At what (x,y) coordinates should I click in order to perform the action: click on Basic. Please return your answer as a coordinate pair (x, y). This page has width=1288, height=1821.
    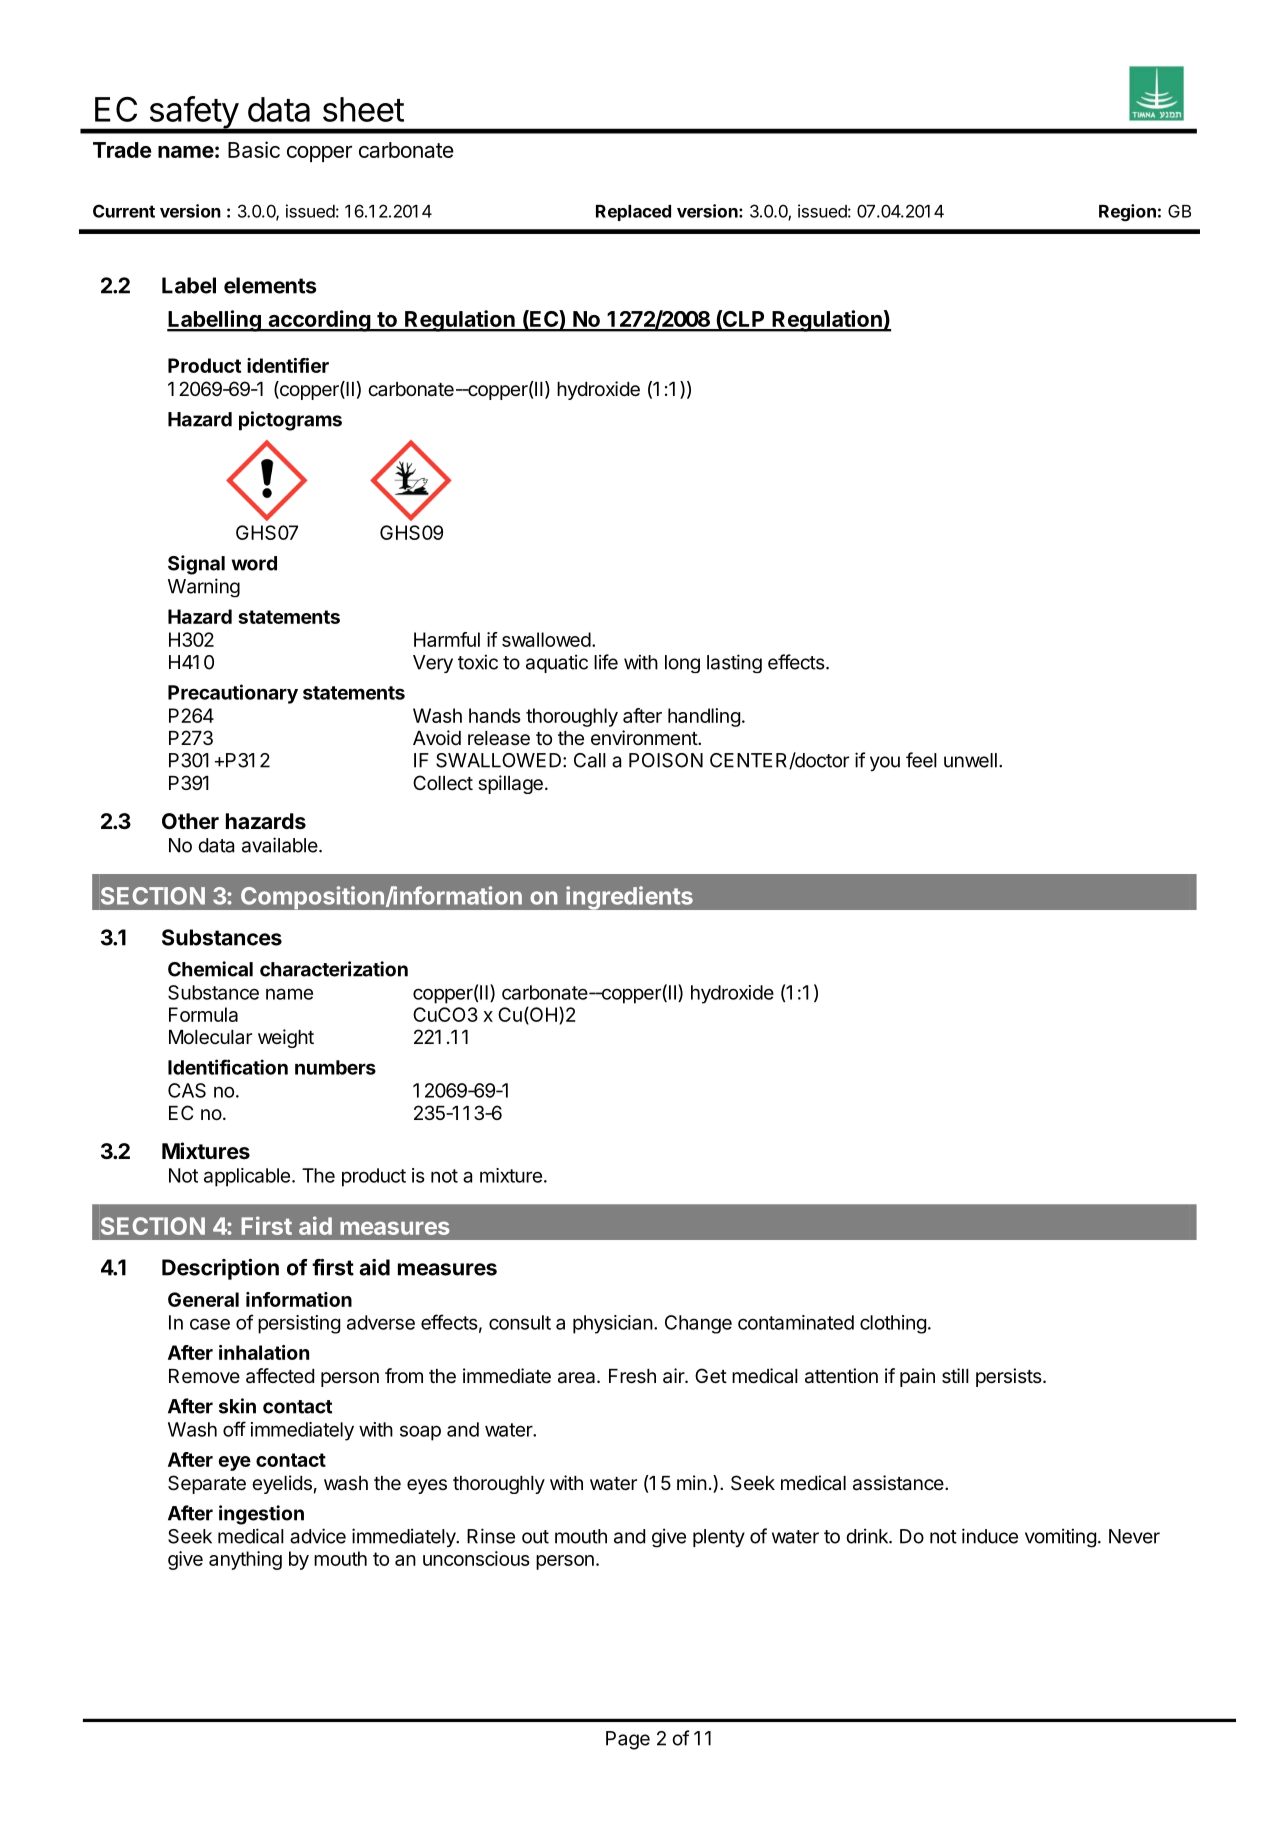
    Looking at the image, I should click on (254, 149).
